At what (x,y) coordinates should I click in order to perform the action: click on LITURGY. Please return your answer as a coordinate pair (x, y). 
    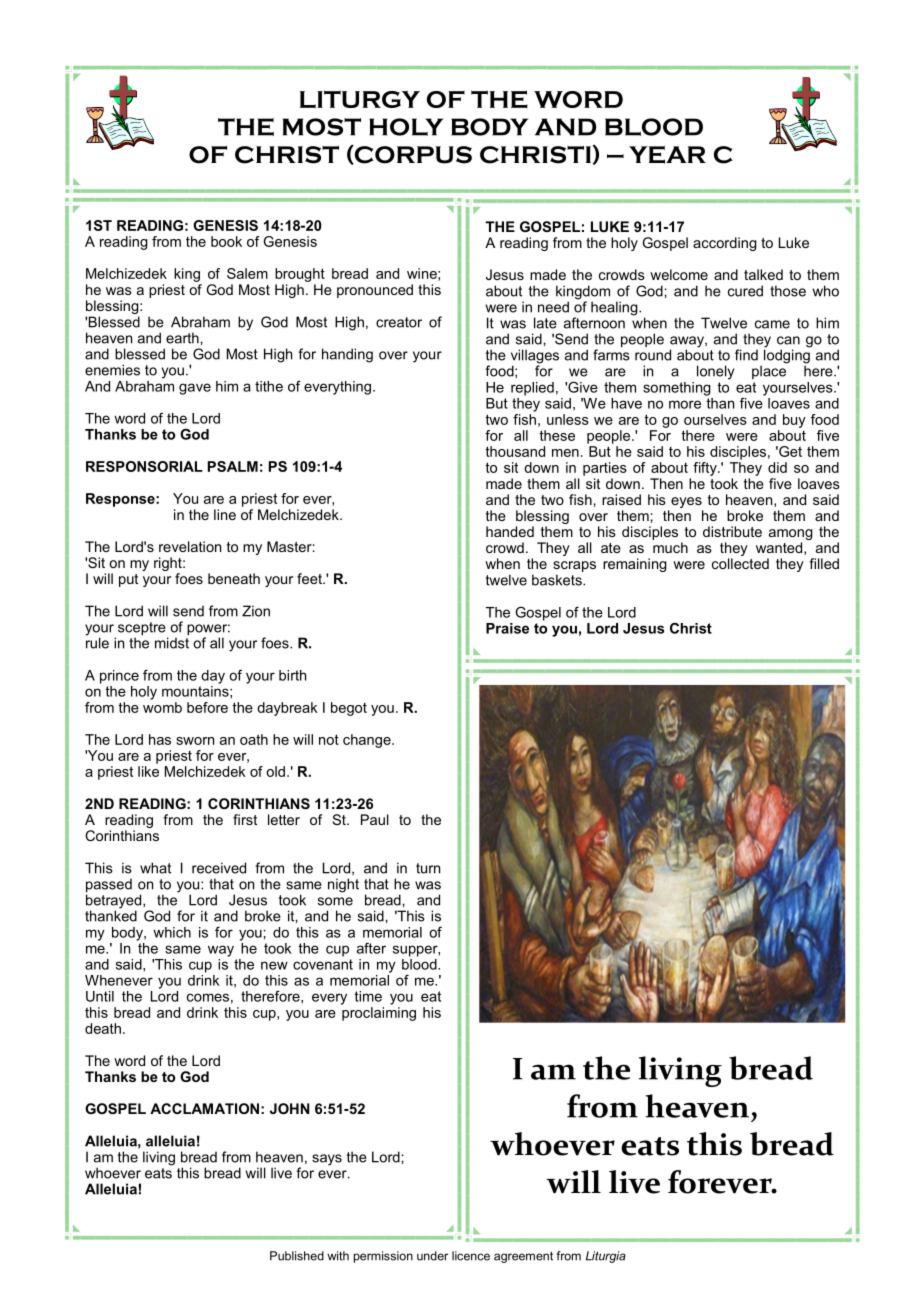
    Looking at the image, I should click on (360, 99).
